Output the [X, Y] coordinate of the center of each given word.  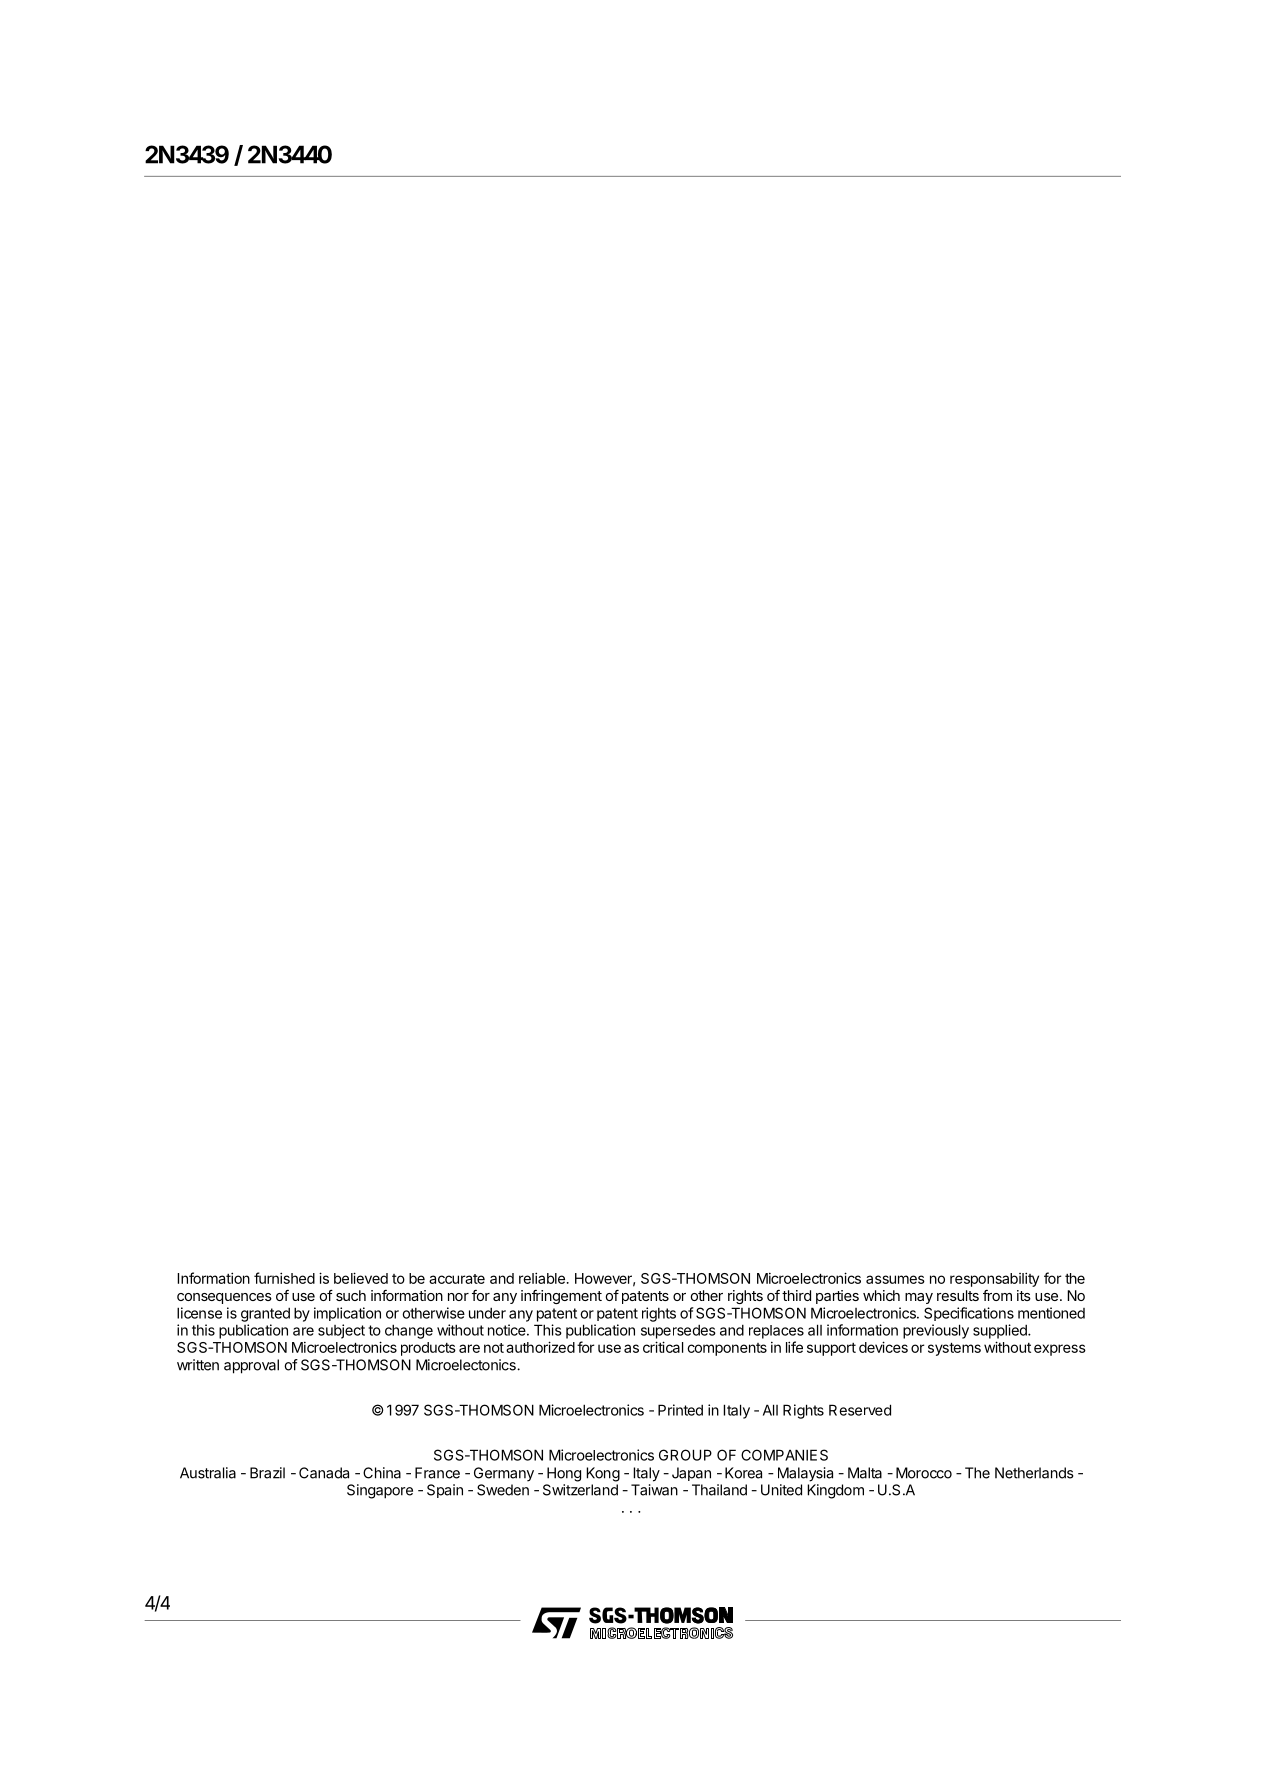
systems [954, 1349]
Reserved [860, 1410]
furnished [284, 1278]
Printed [680, 1410]
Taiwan [654, 1490]
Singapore [380, 1491]
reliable [542, 1278]
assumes [895, 1279]
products [428, 1349]
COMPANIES [784, 1455]
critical [663, 1347]
